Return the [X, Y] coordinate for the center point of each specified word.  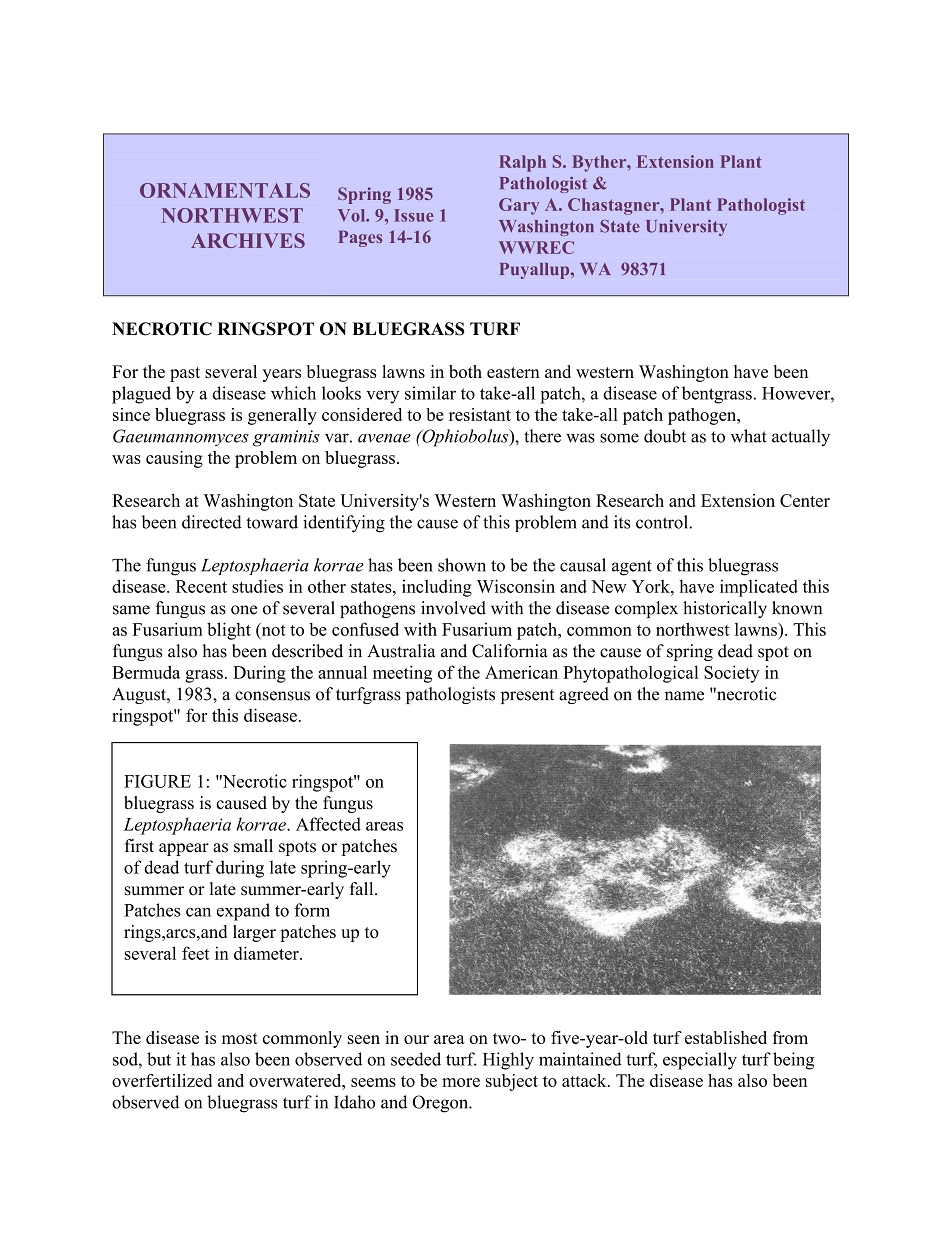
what [749, 436]
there [542, 436]
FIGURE [157, 781]
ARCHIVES [248, 240]
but [159, 1059]
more [461, 1082]
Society [731, 674]
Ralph [522, 163]
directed [212, 522]
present [527, 696]
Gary [519, 206]
